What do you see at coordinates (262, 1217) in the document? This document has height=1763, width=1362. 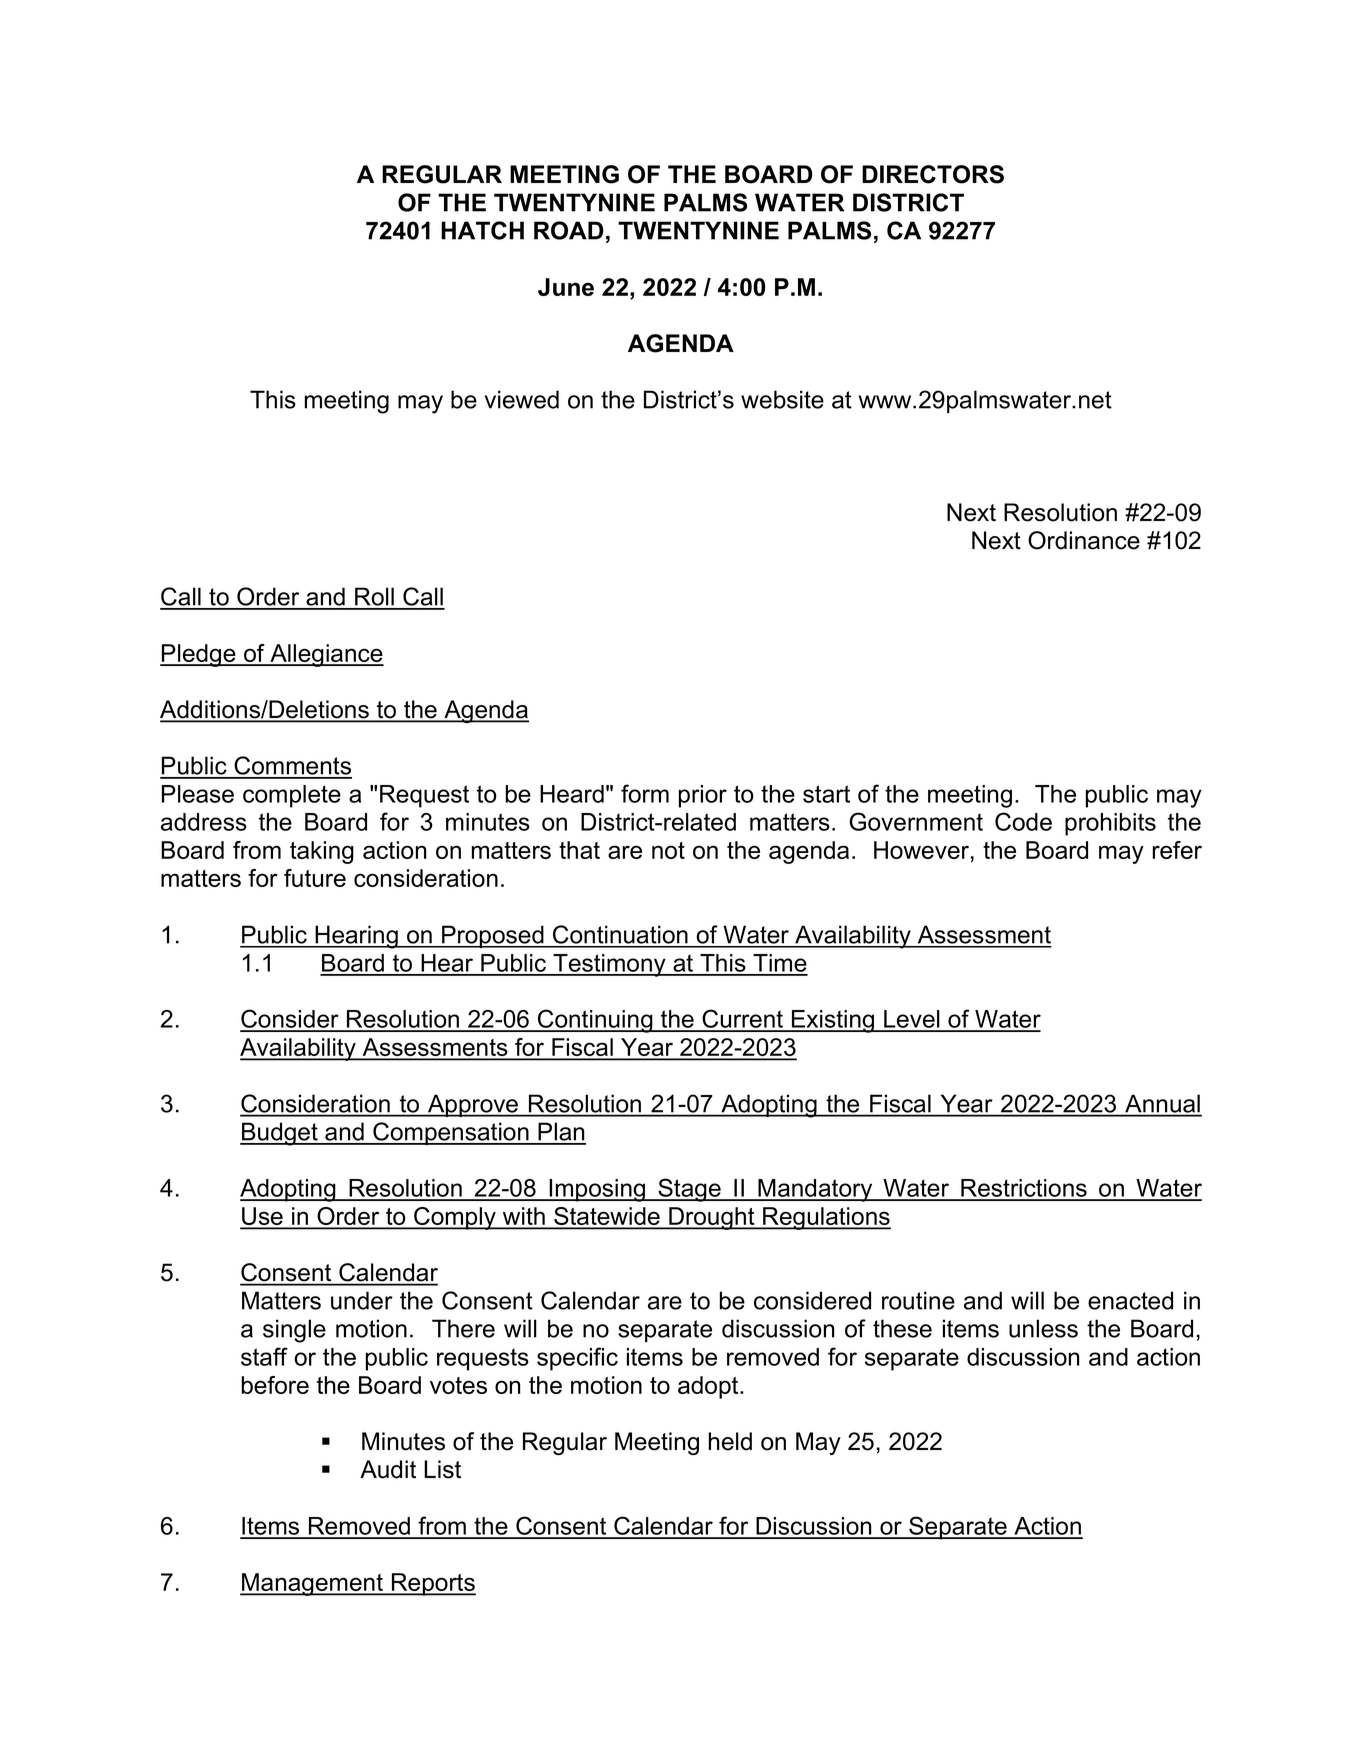 I see `Use` at bounding box center [262, 1217].
